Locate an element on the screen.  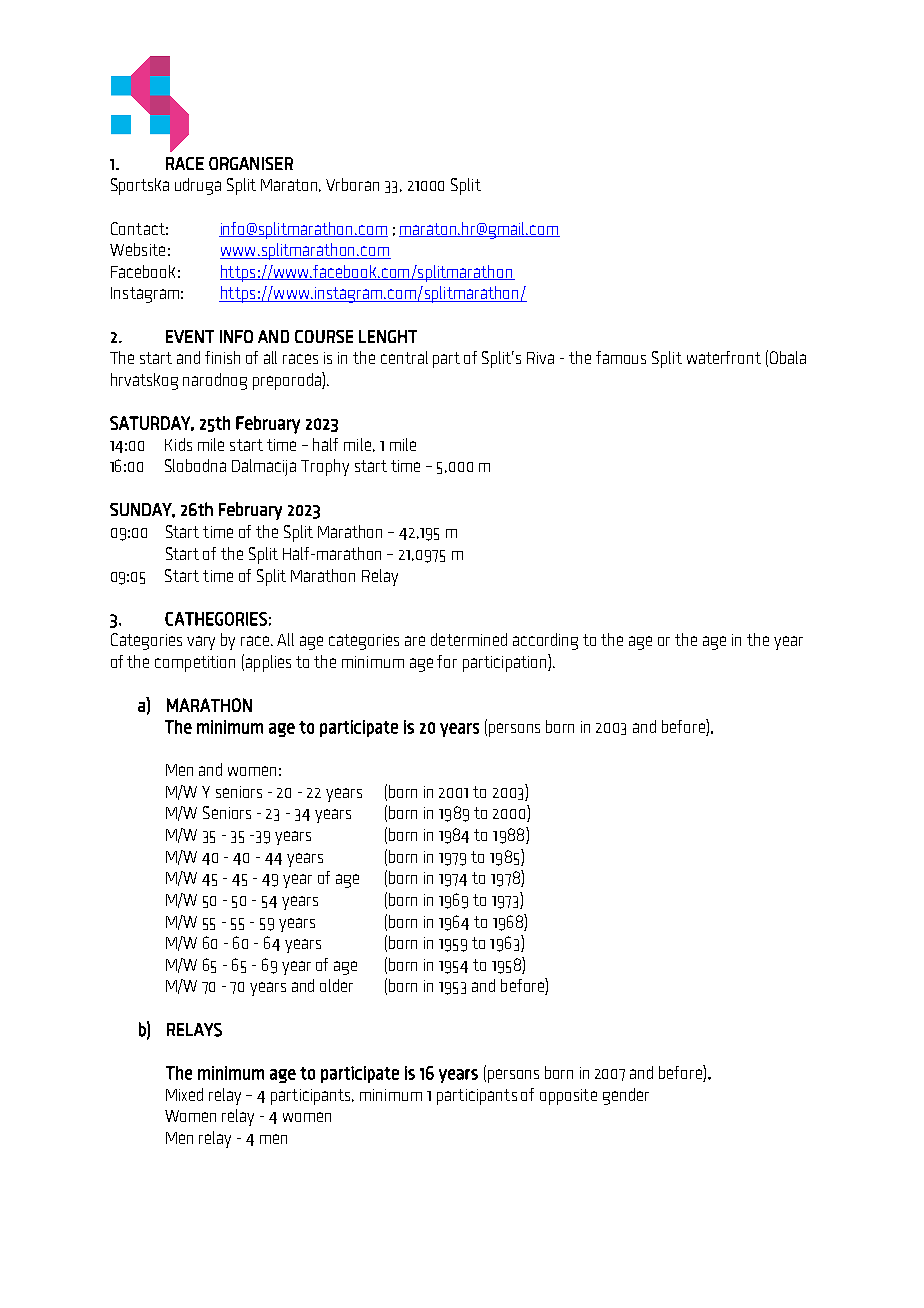
famous is located at coordinates (621, 357).
